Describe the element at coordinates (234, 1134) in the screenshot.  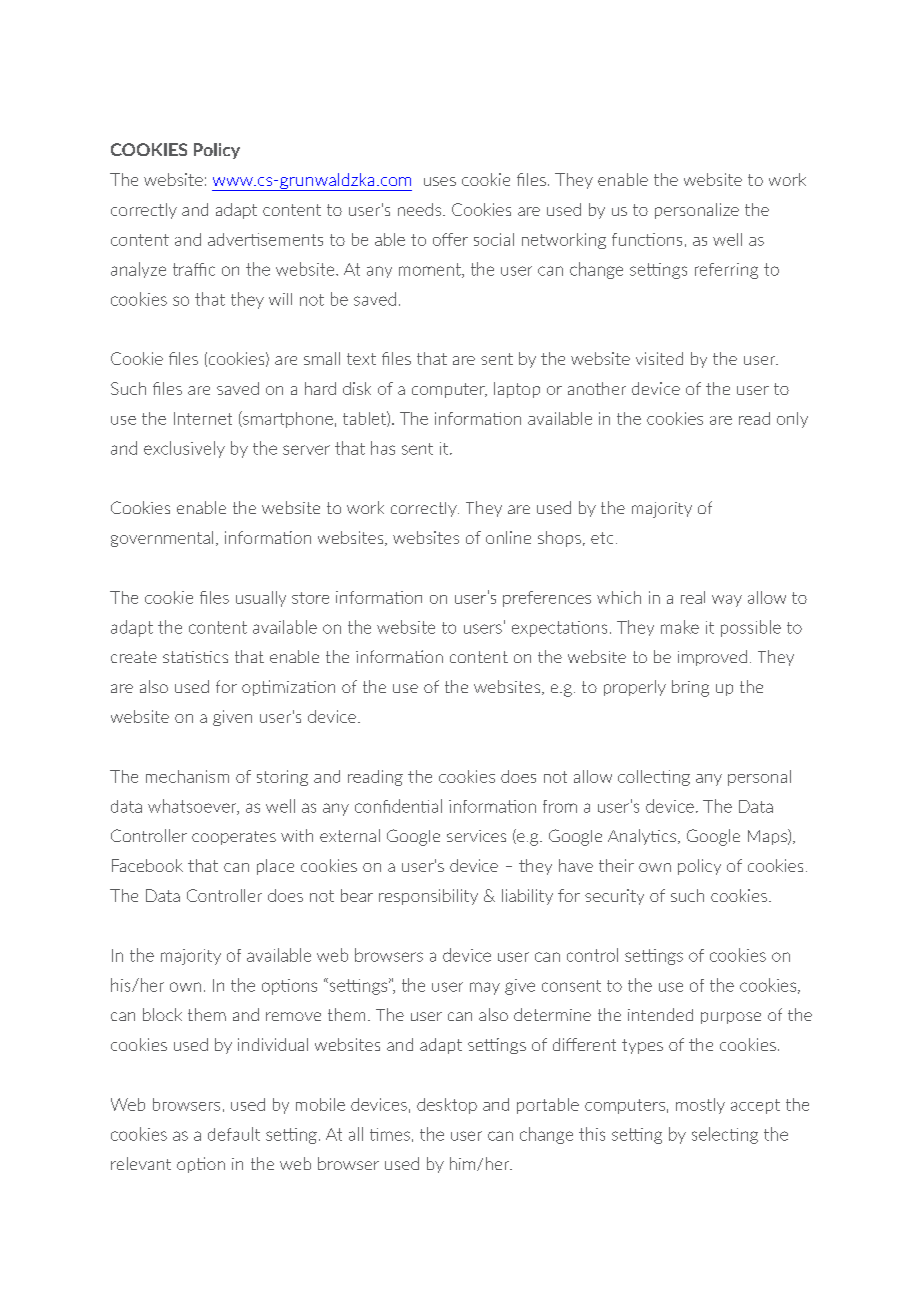
I see `default` at that location.
